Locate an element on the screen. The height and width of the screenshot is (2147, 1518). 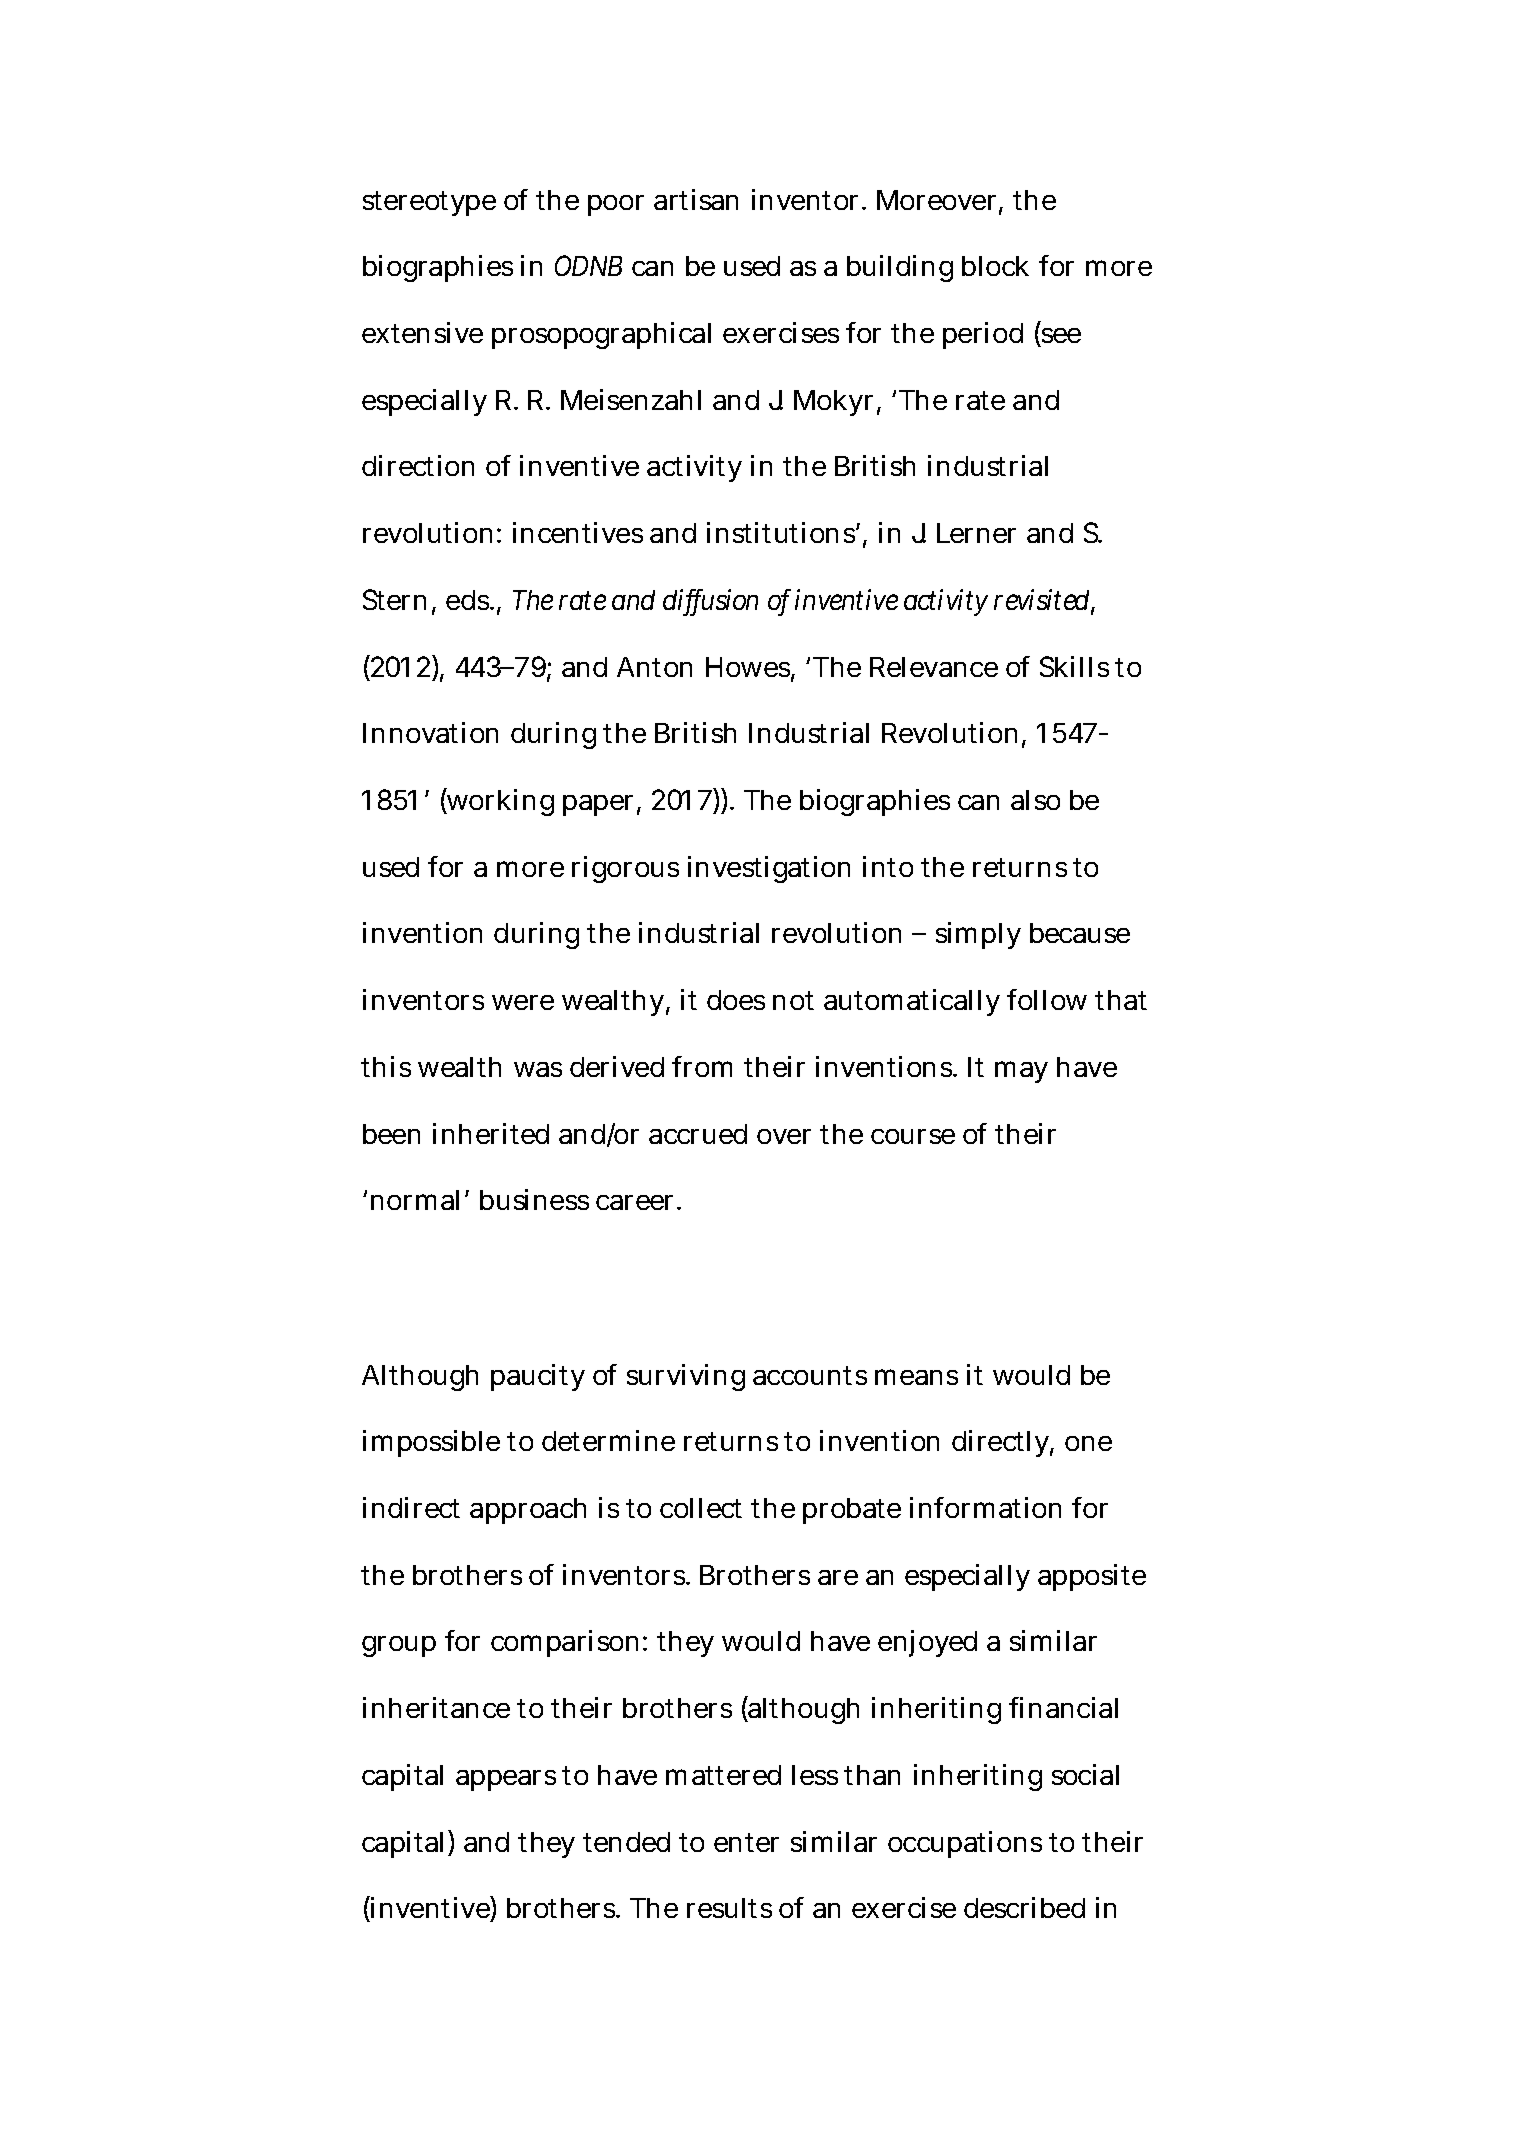
appears is located at coordinates (506, 1780).
